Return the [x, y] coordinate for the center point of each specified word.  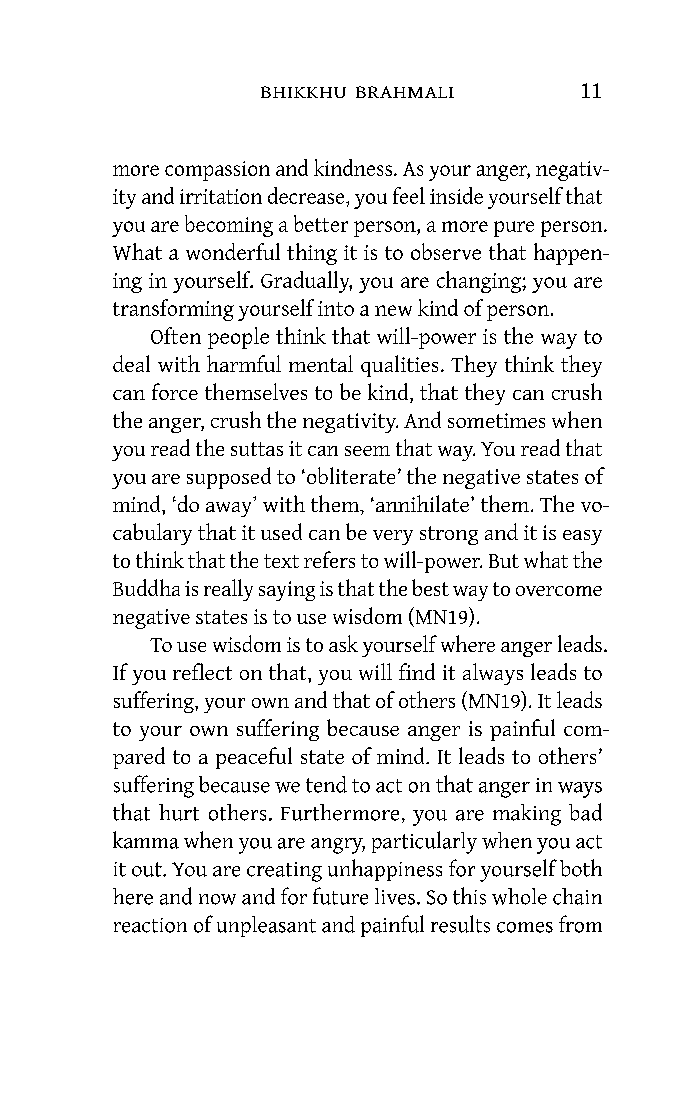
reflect [202, 671]
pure [514, 229]
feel [409, 195]
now [217, 899]
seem [367, 451]
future [340, 896]
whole [519, 896]
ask [343, 643]
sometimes [496, 420]
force [175, 391]
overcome [559, 591]
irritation [221, 196]
